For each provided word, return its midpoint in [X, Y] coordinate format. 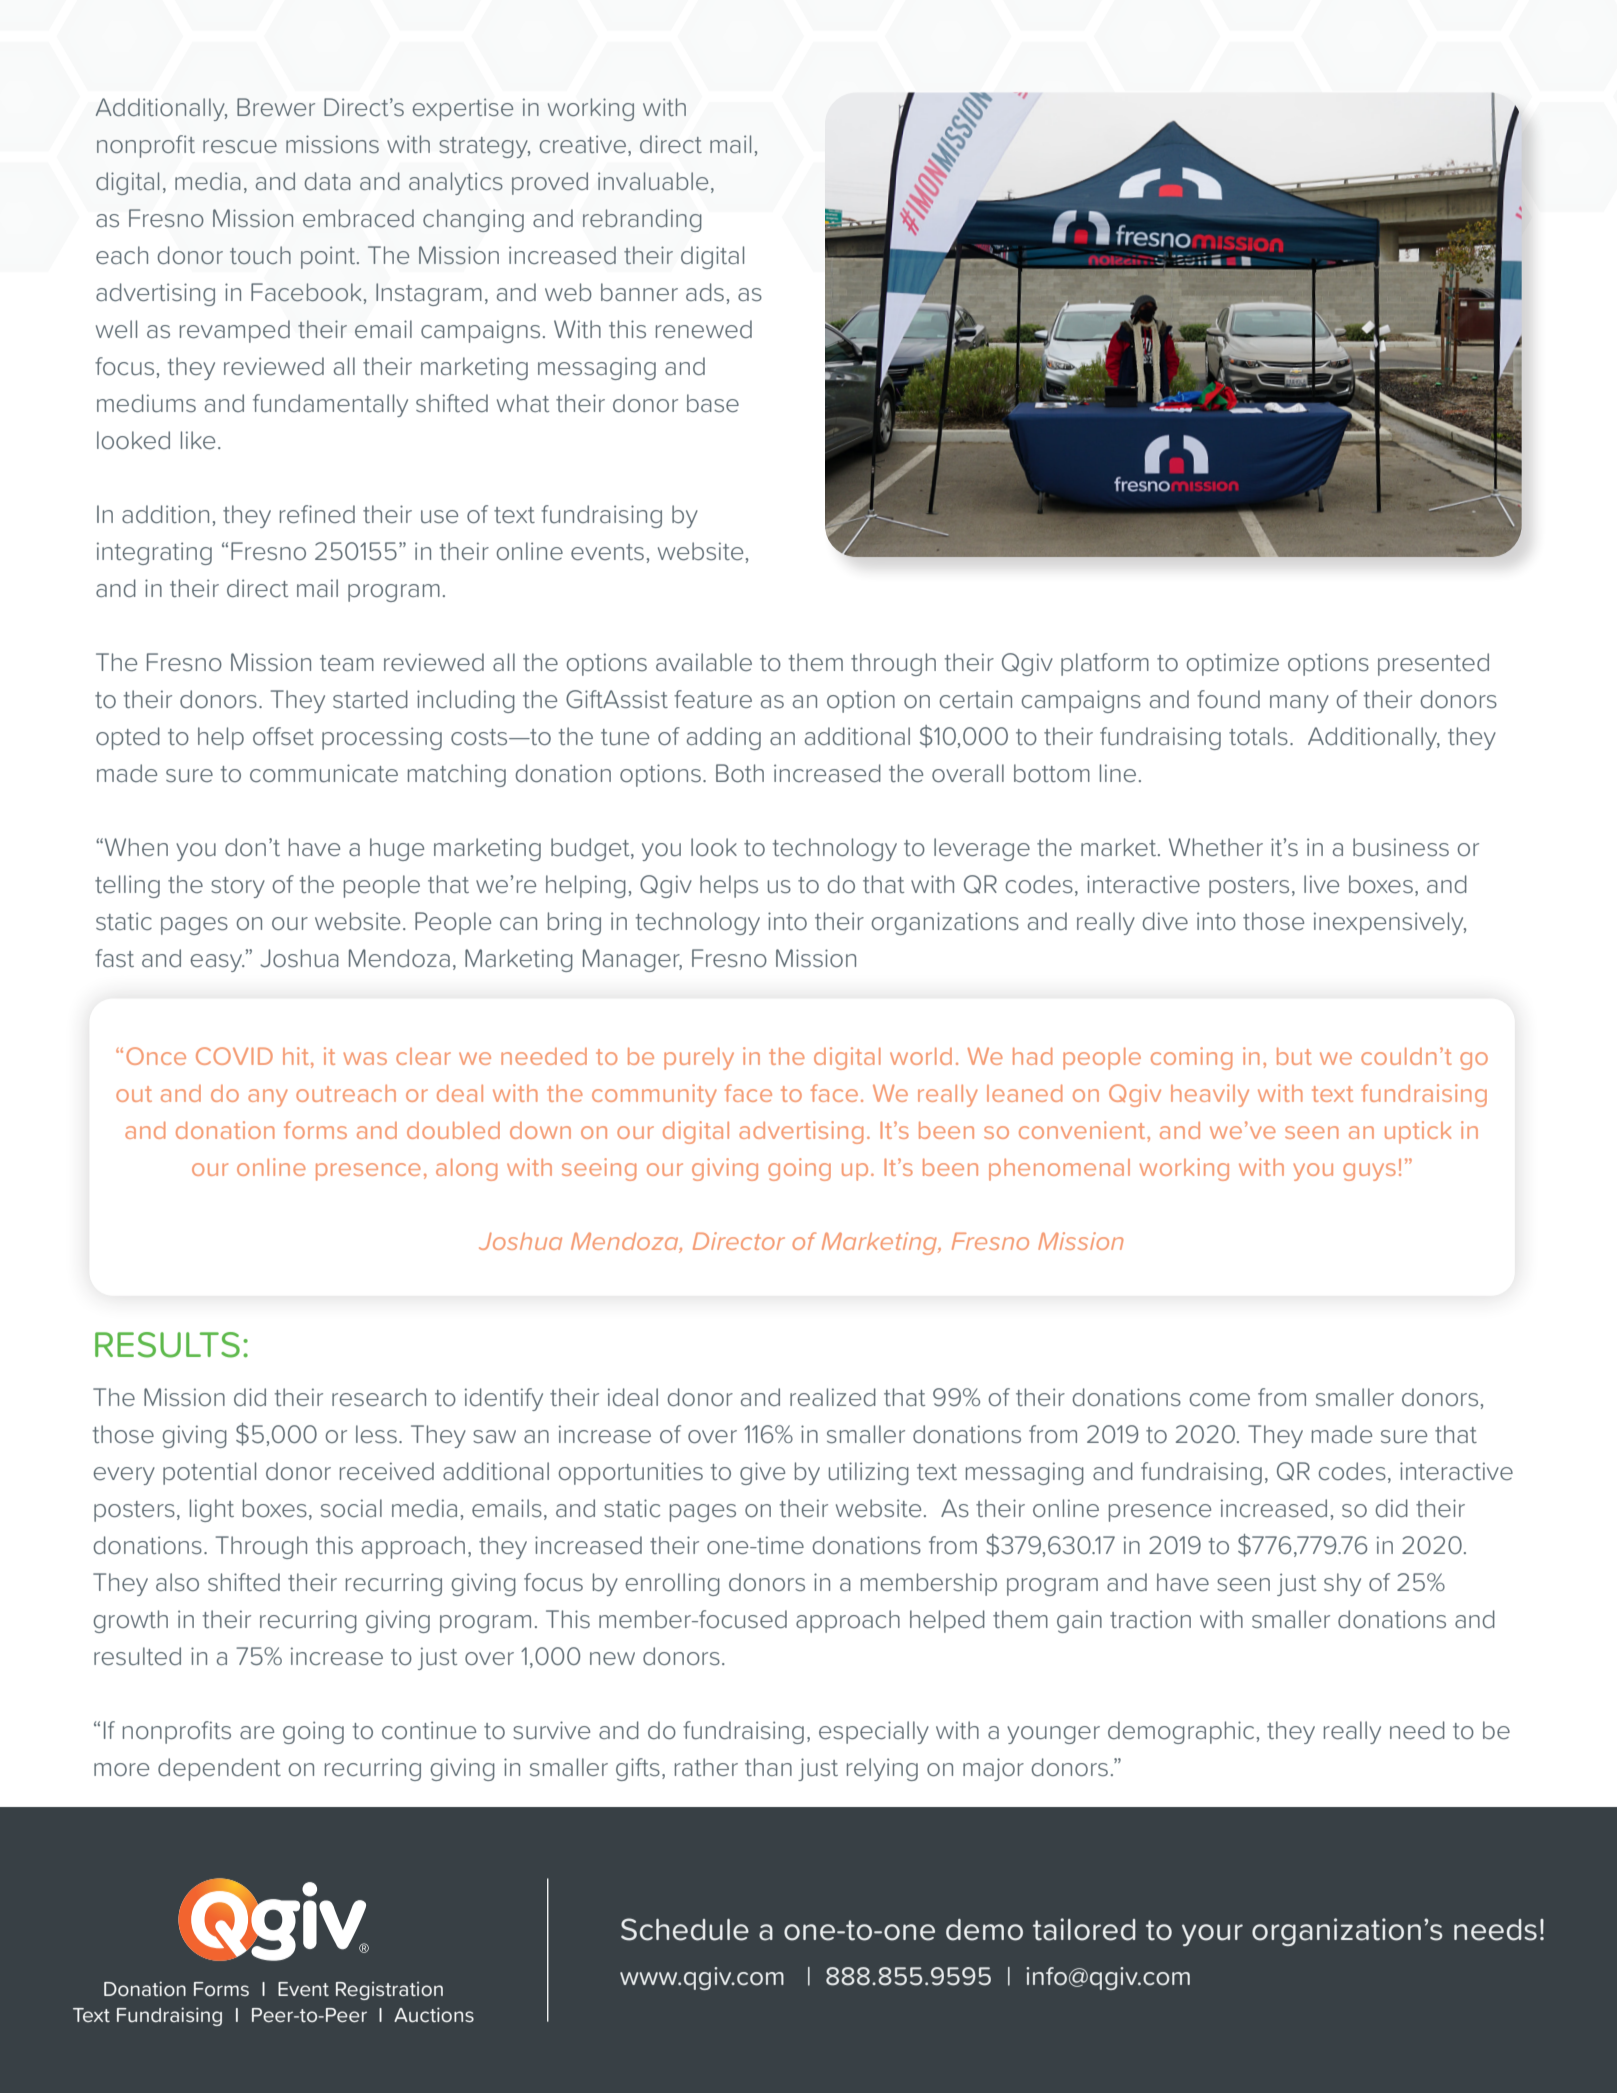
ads [705, 292]
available [704, 662]
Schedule [685, 1929]
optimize [1232, 664]
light [212, 1510]
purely [699, 1058]
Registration [389, 1991]
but [1294, 1056]
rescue [240, 146]
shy [1342, 1584]
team [347, 663]
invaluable [653, 181]
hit [297, 1057]
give [762, 1473]
